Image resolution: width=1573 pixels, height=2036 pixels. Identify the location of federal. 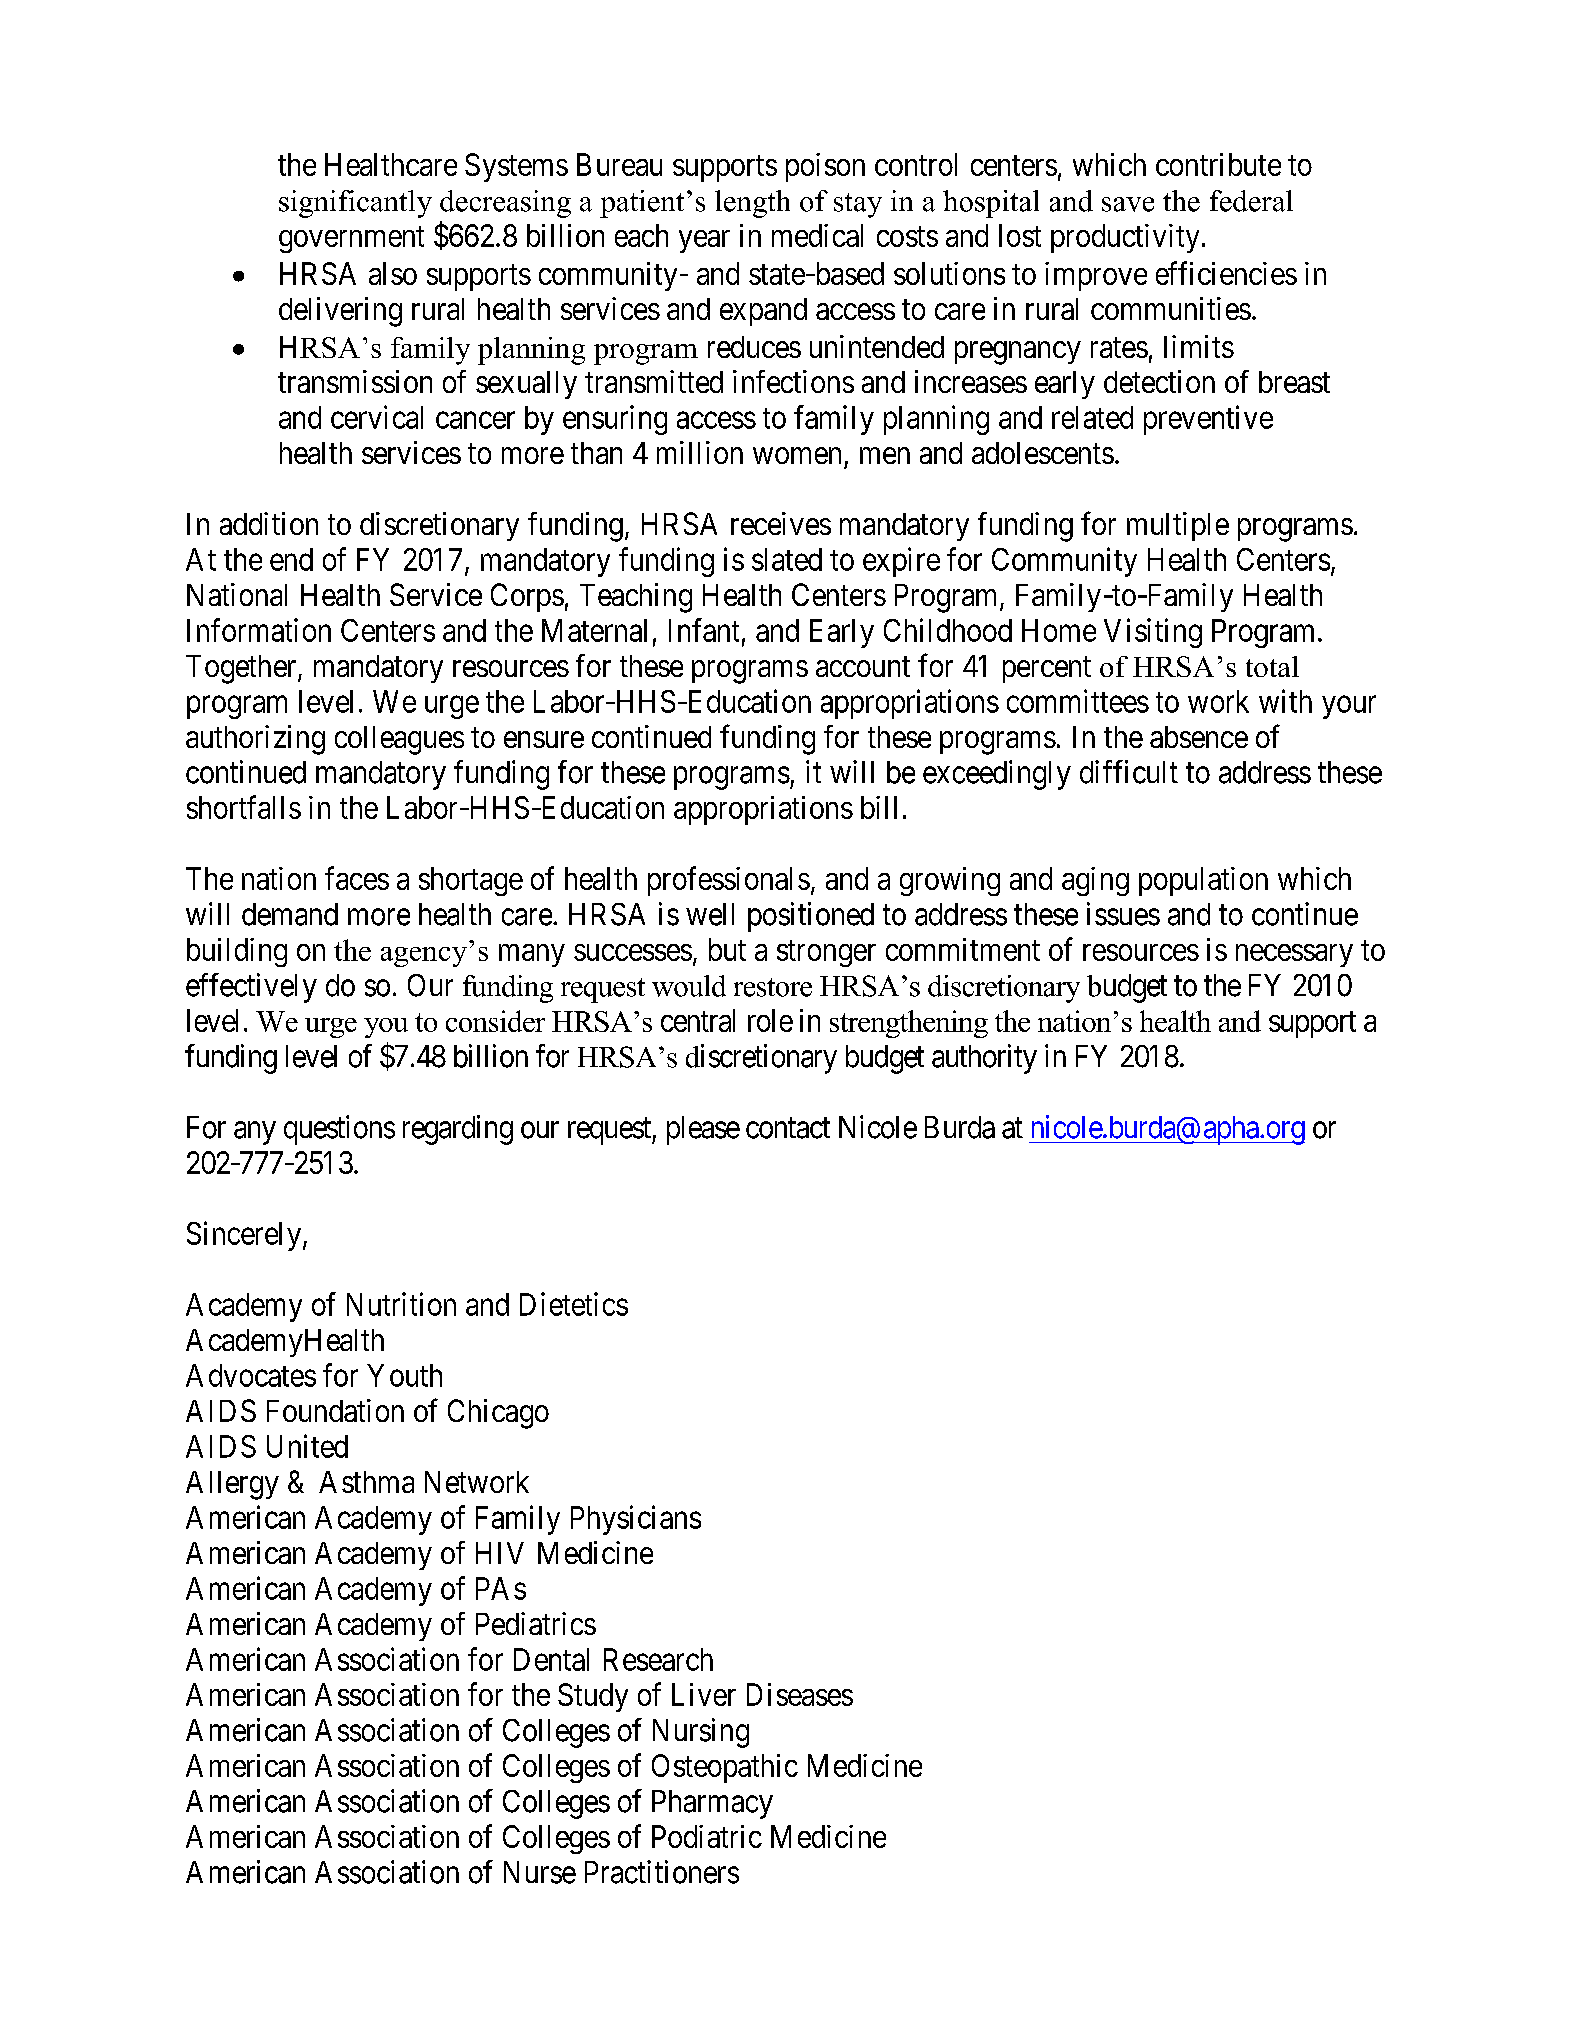
(1251, 201).
